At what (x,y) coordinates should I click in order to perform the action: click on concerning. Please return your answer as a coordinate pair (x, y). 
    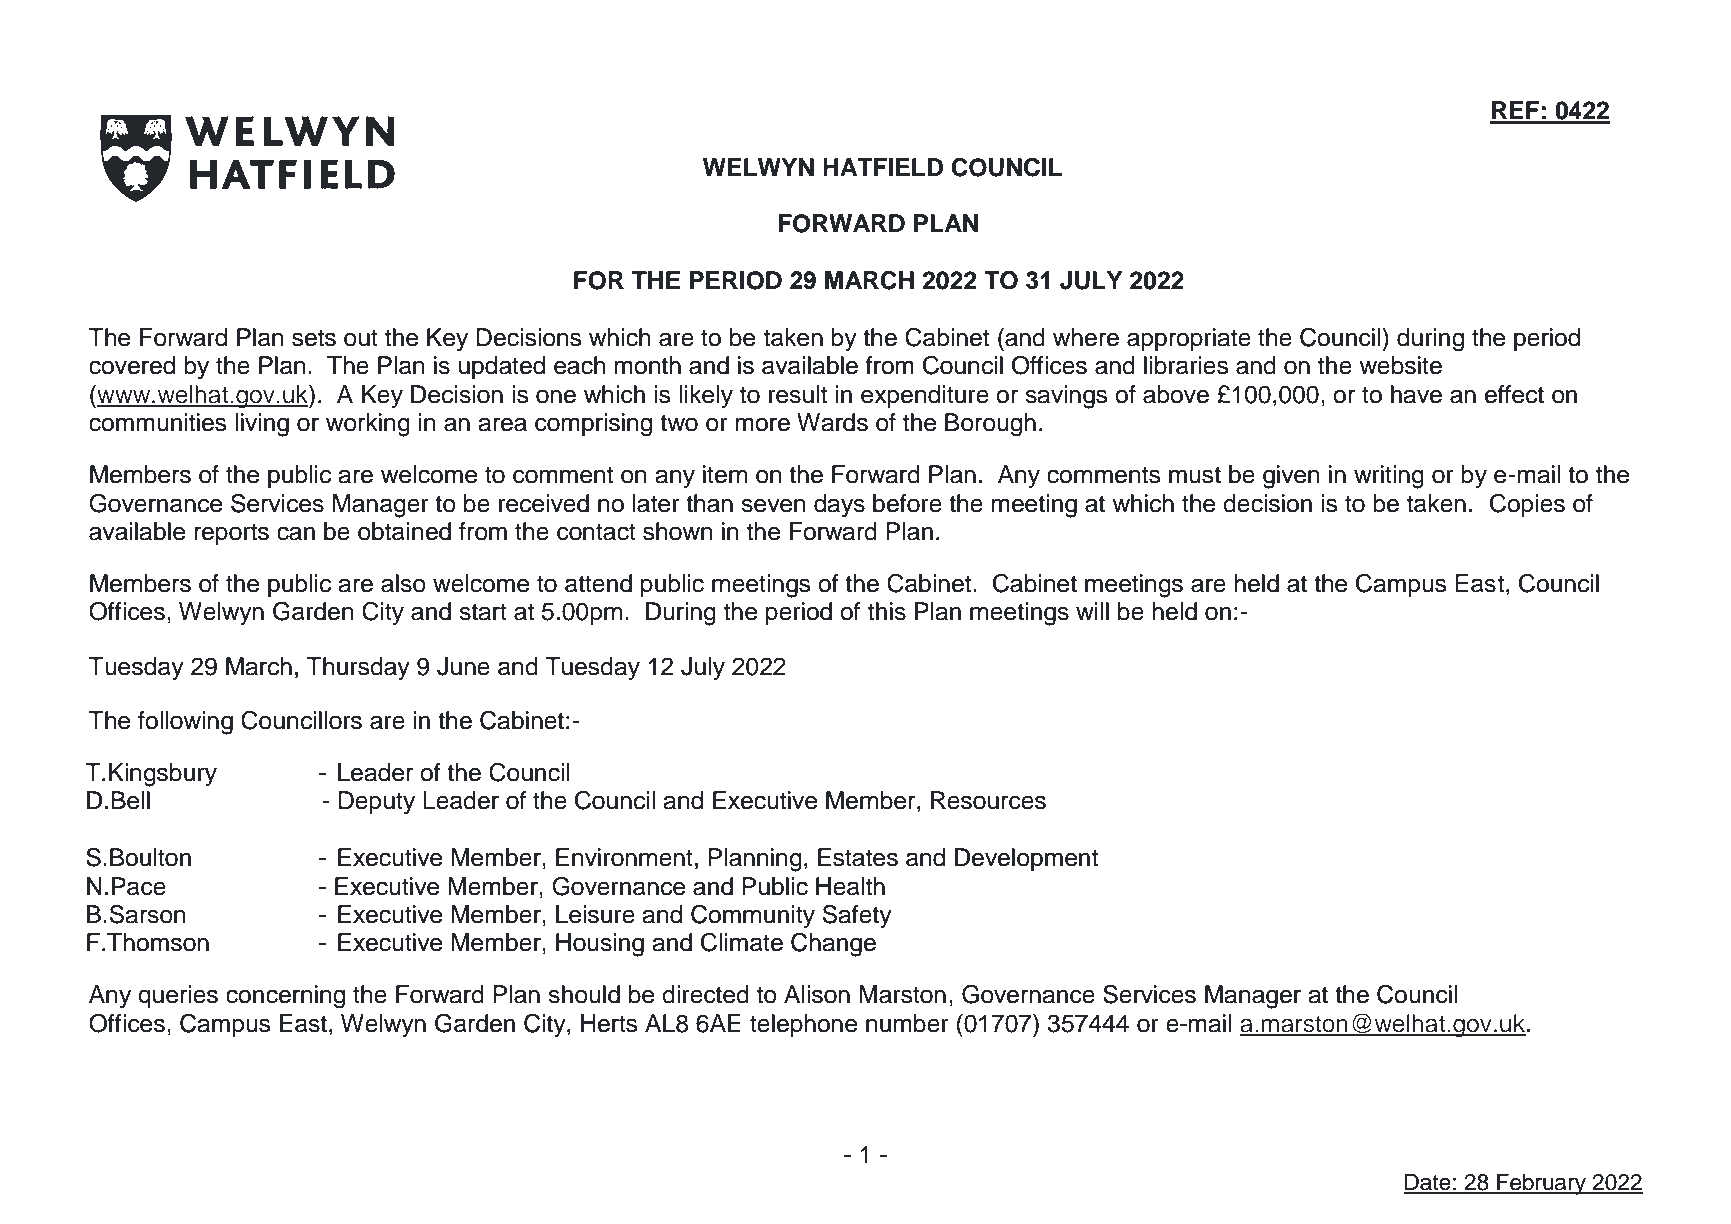
    Looking at the image, I should click on (285, 997).
